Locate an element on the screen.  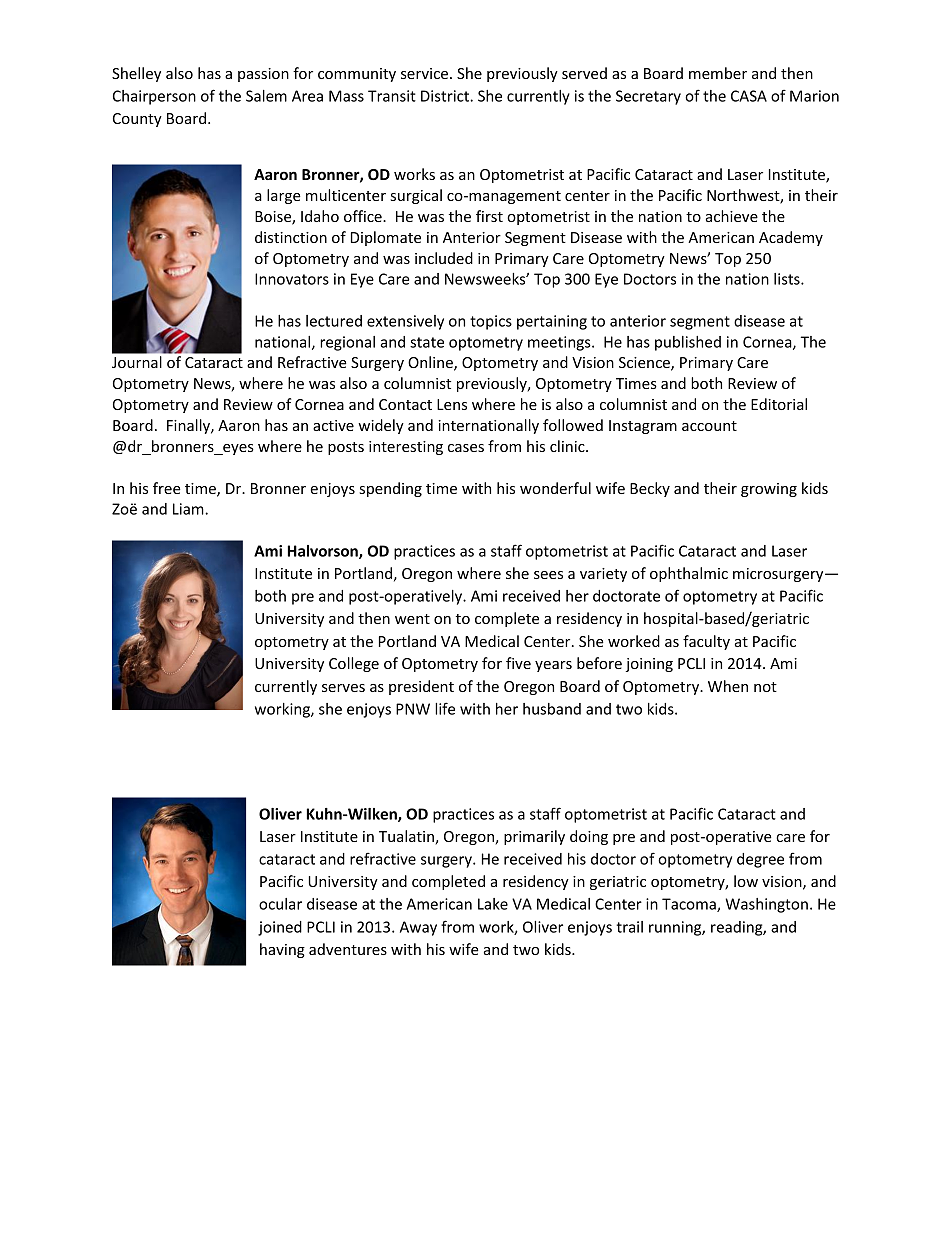
cases is located at coordinates (466, 448).
